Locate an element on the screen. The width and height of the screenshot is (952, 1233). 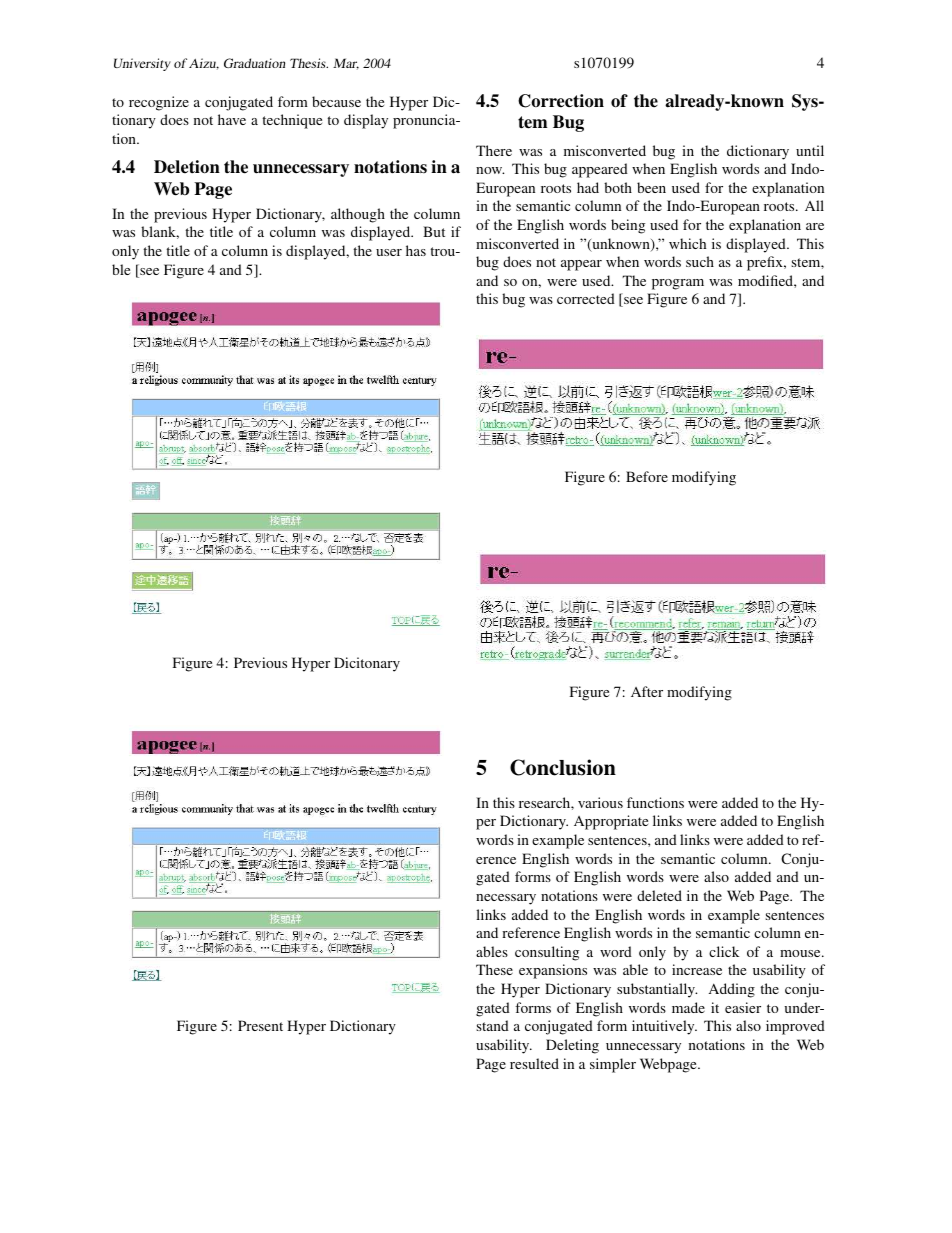
Conclusion is located at coordinates (563, 767).
